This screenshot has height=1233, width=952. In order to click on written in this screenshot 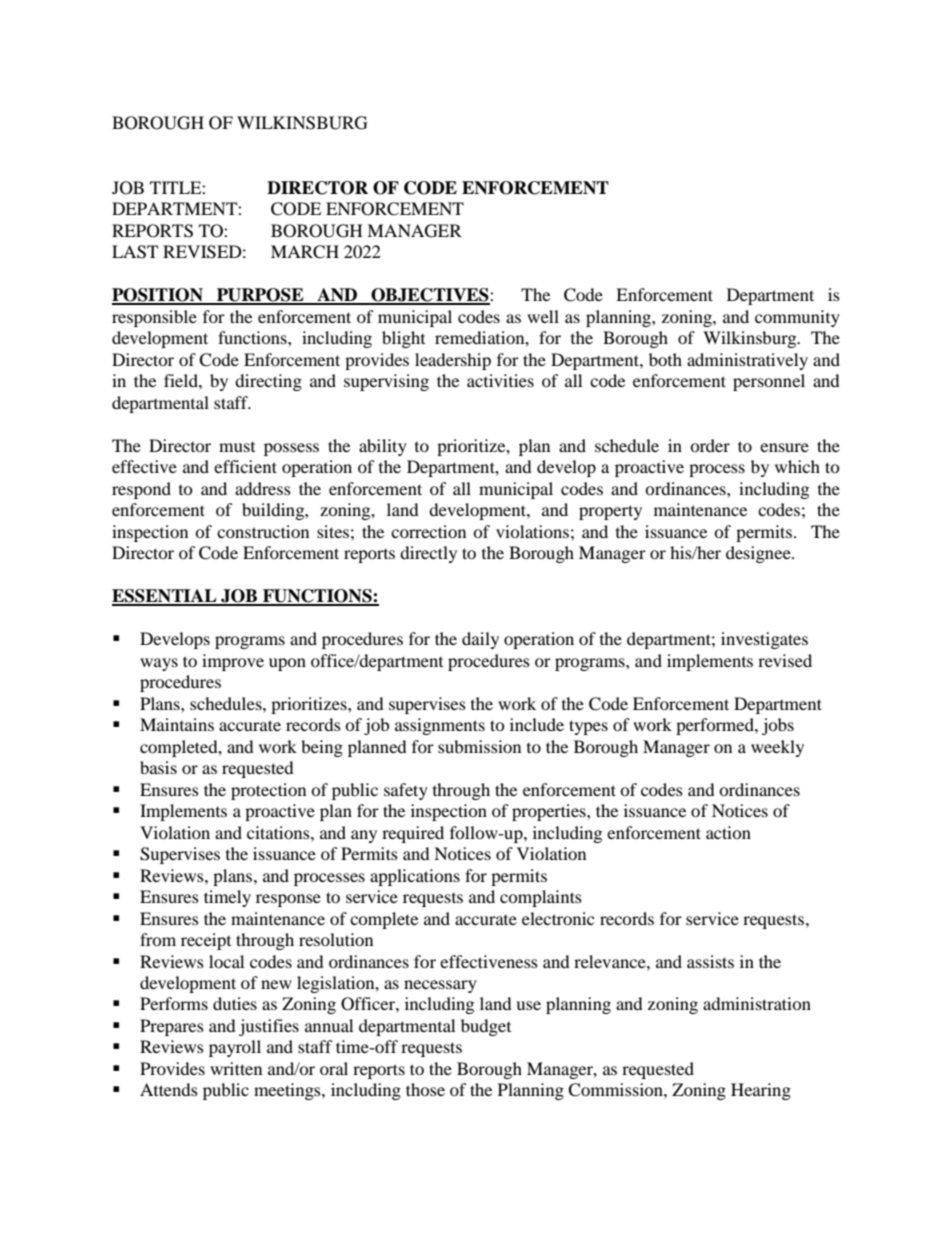, I will do `click(236, 1068)`.
